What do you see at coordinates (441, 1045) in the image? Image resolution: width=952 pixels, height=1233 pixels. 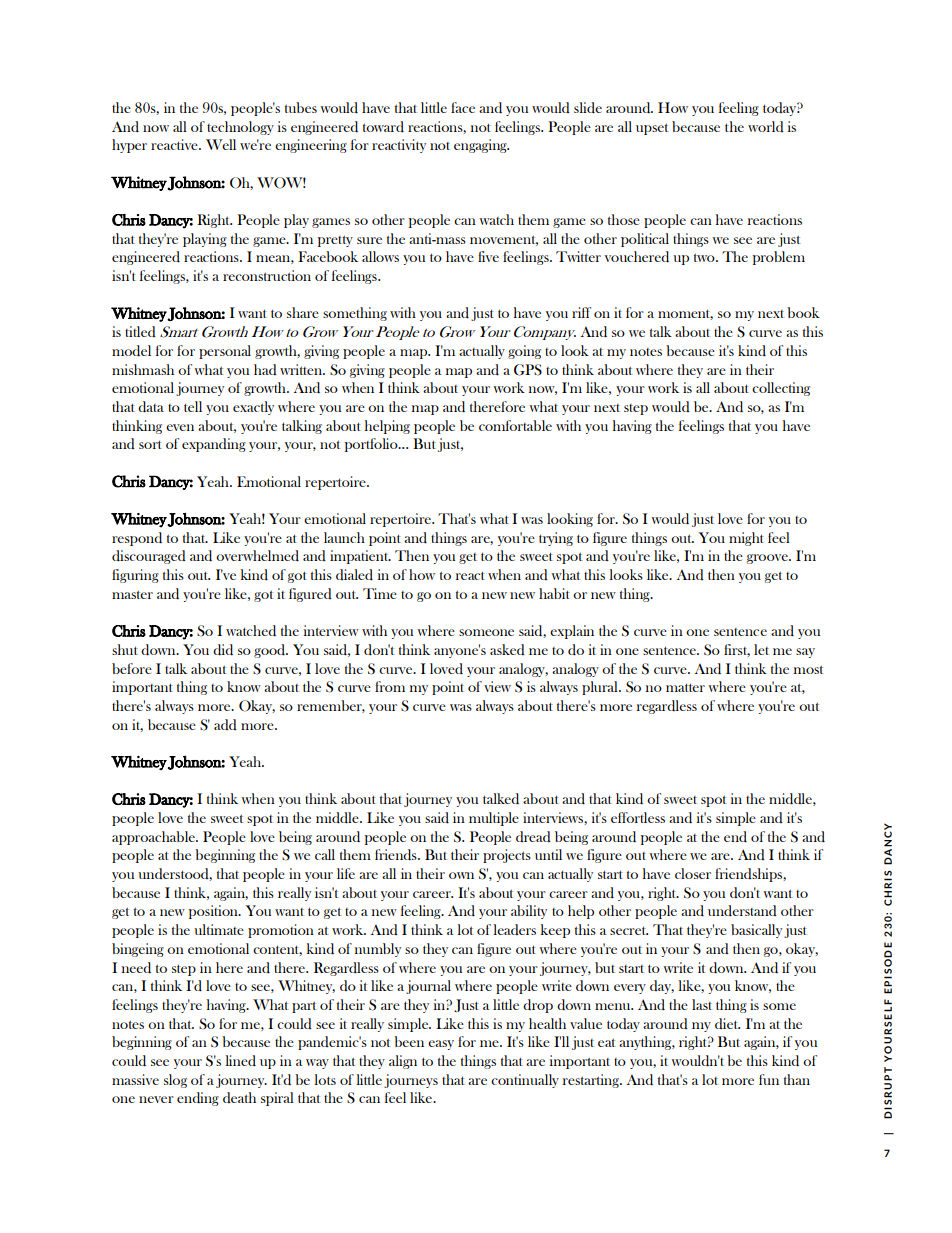 I see `easy` at bounding box center [441, 1045].
